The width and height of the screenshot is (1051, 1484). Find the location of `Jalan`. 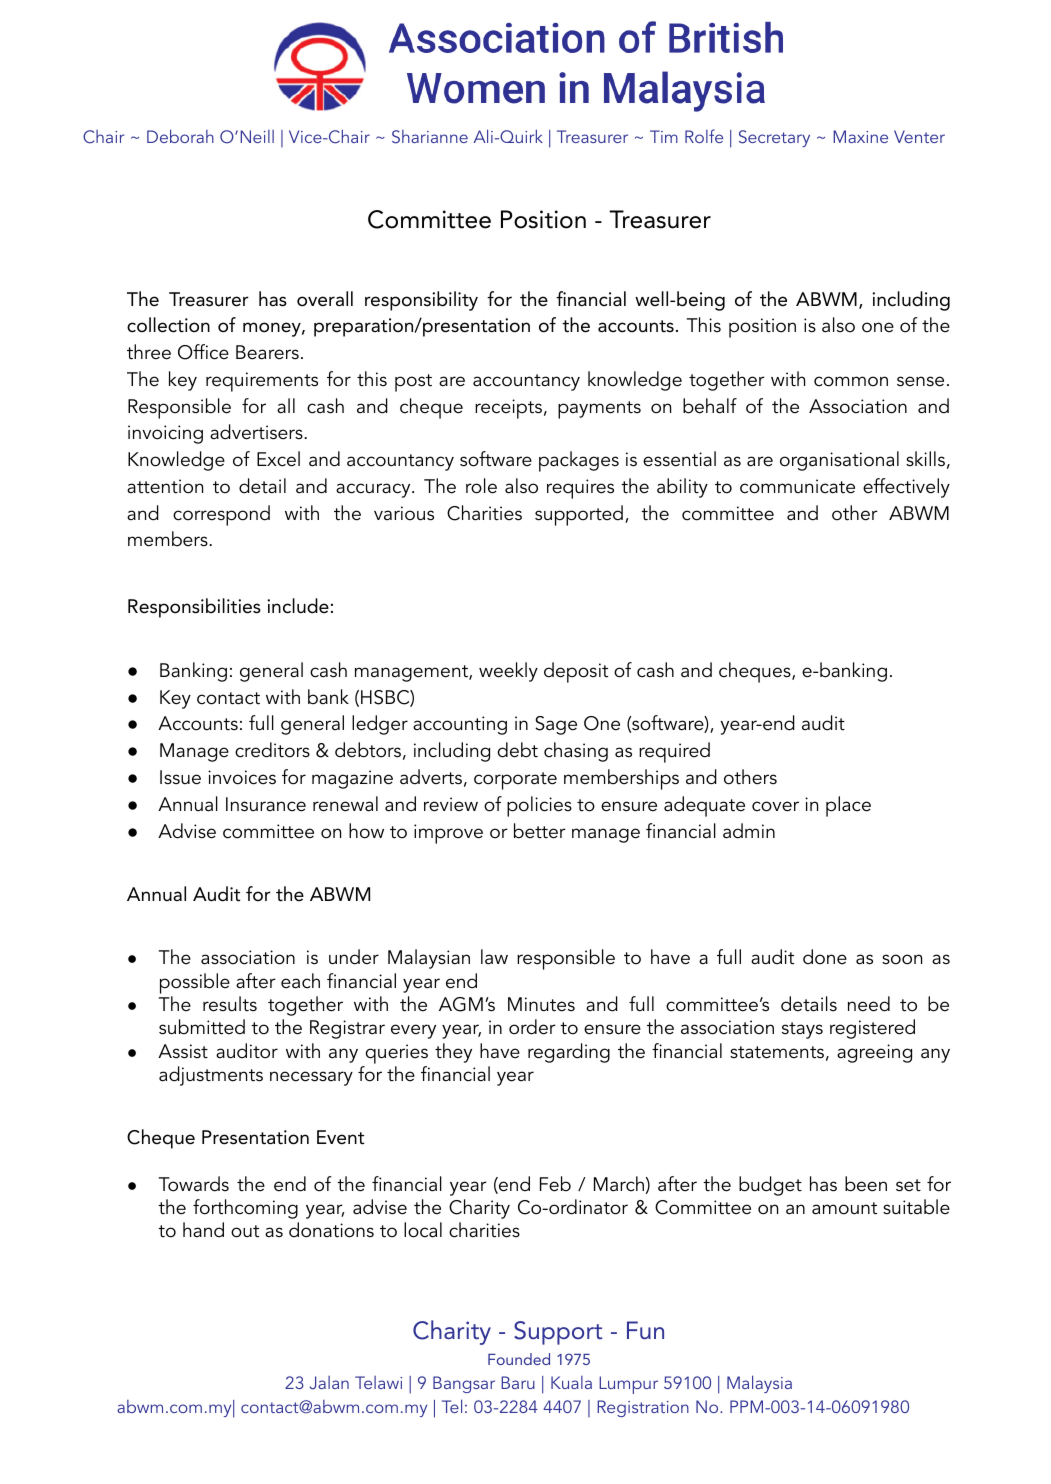

Jalan is located at coordinates (329, 1383).
